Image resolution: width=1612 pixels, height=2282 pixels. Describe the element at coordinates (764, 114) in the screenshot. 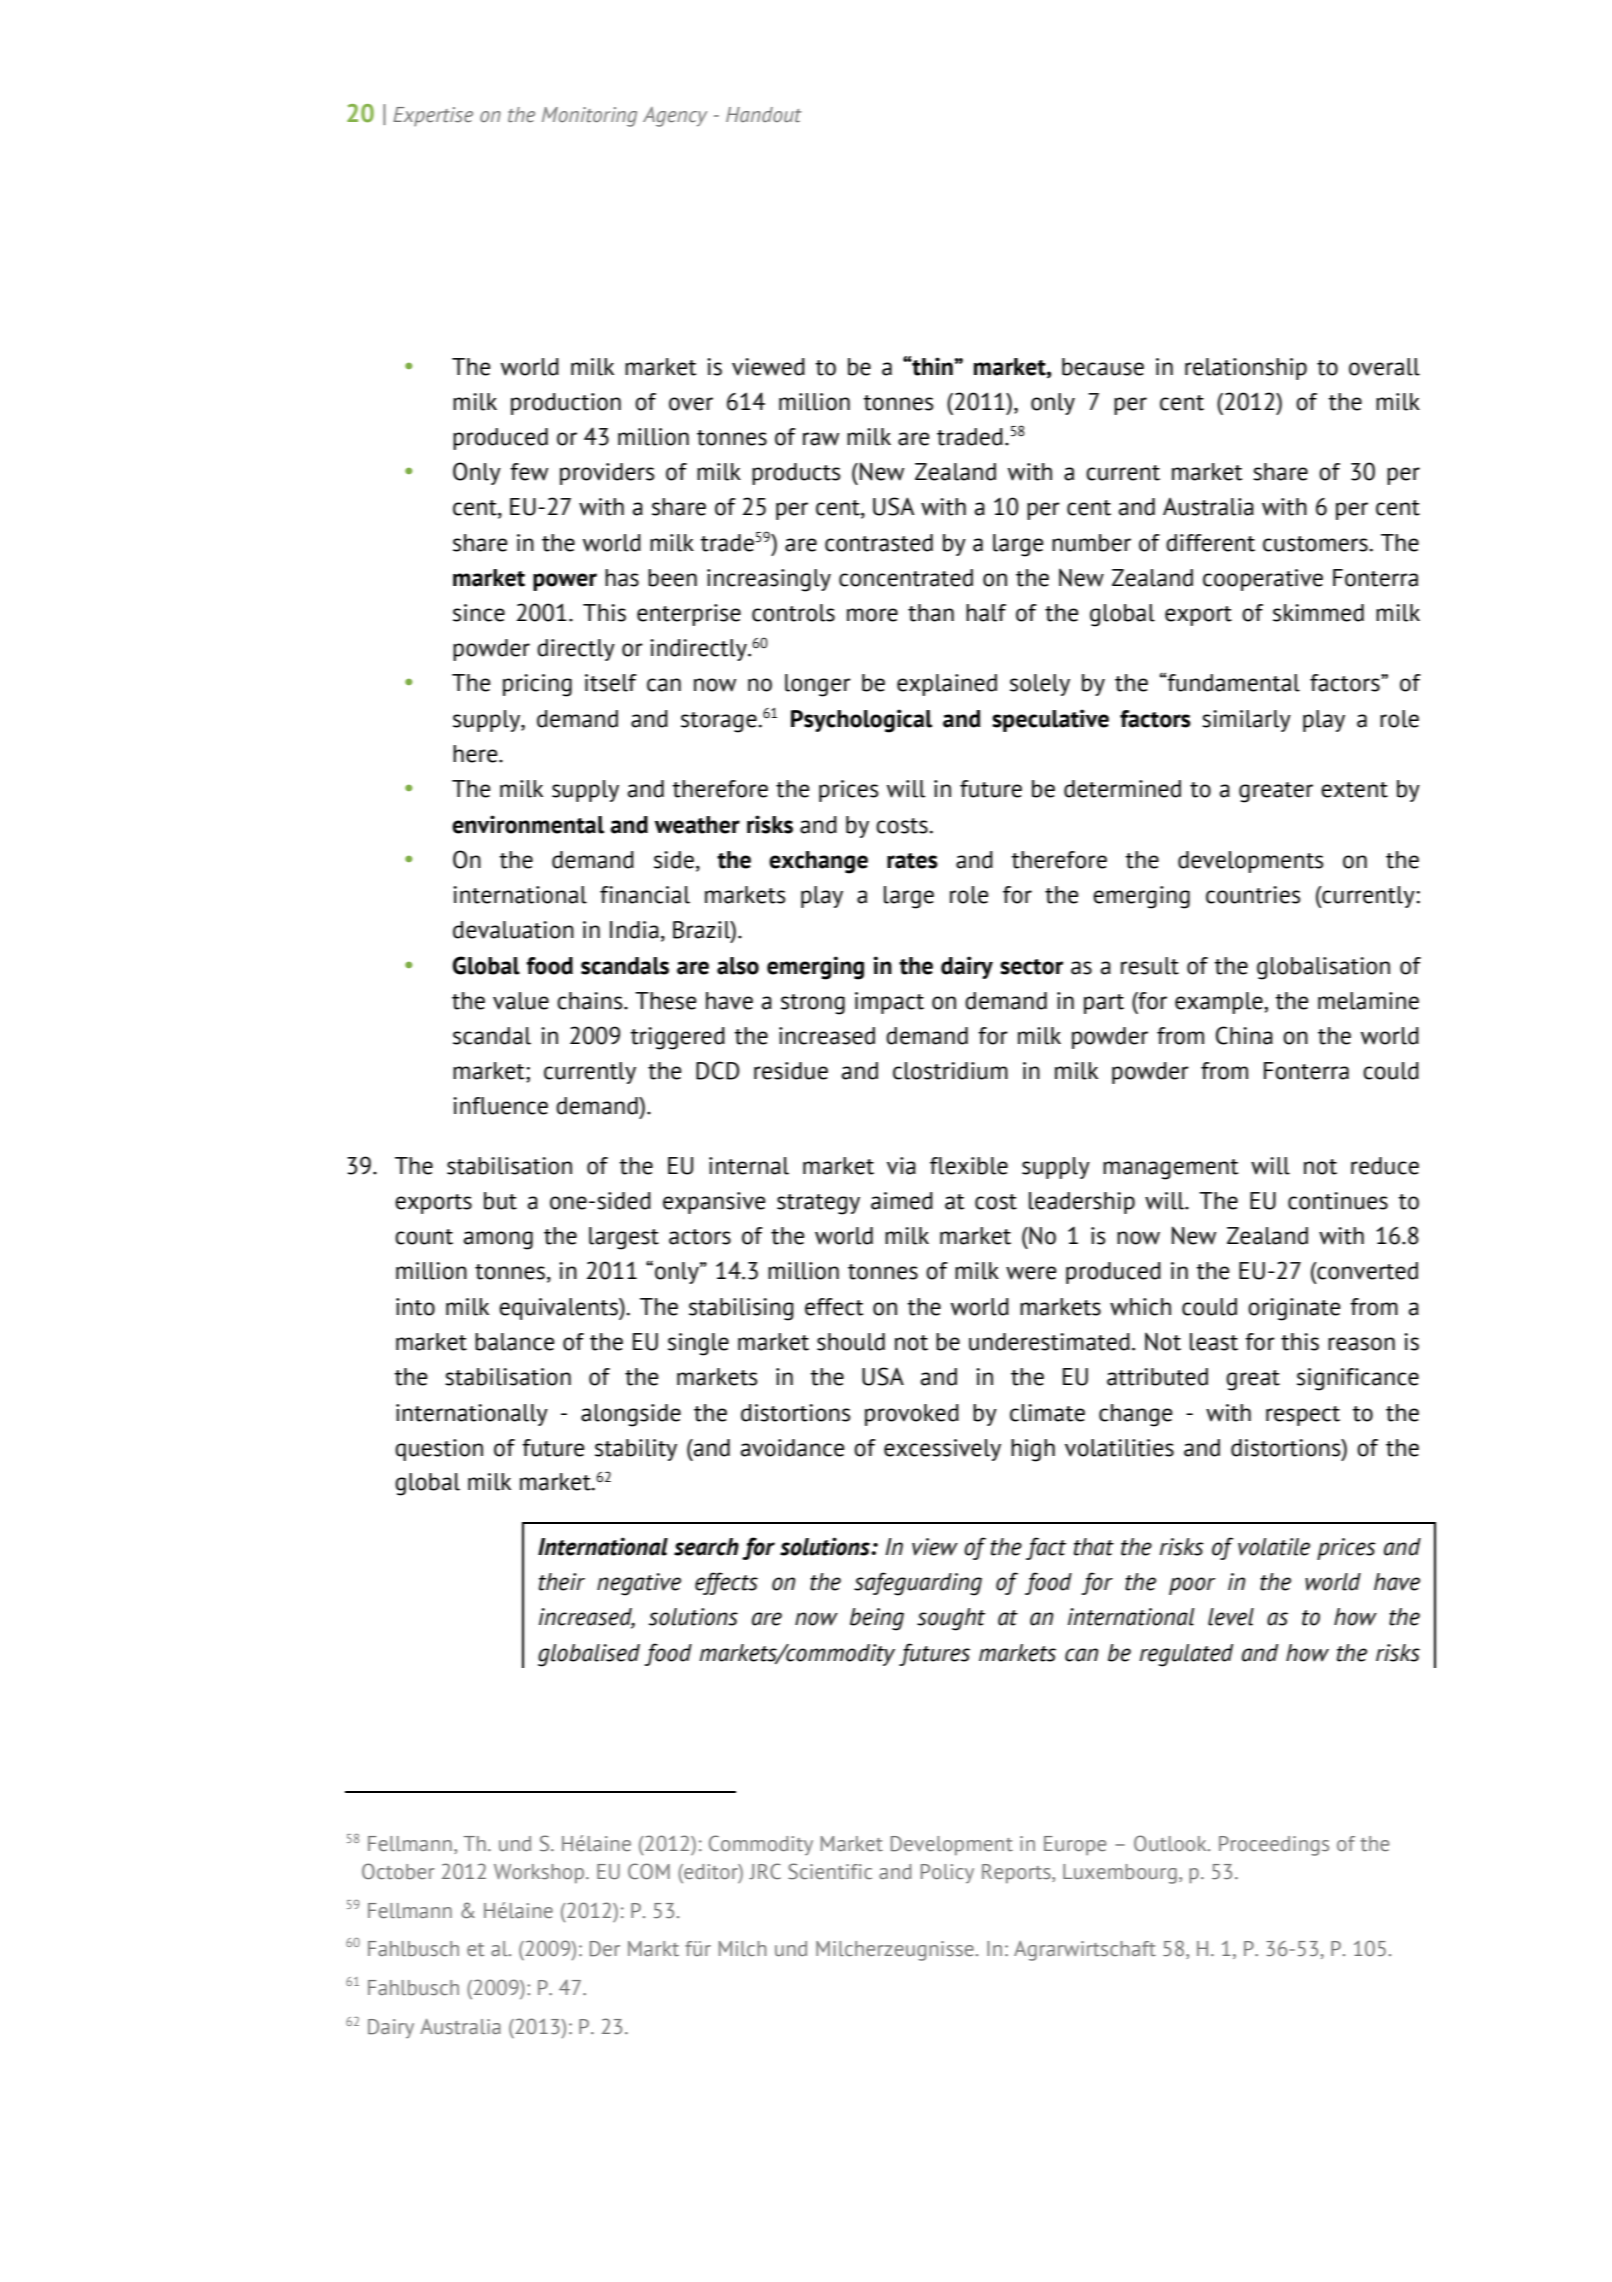

I see `Handout` at that location.
